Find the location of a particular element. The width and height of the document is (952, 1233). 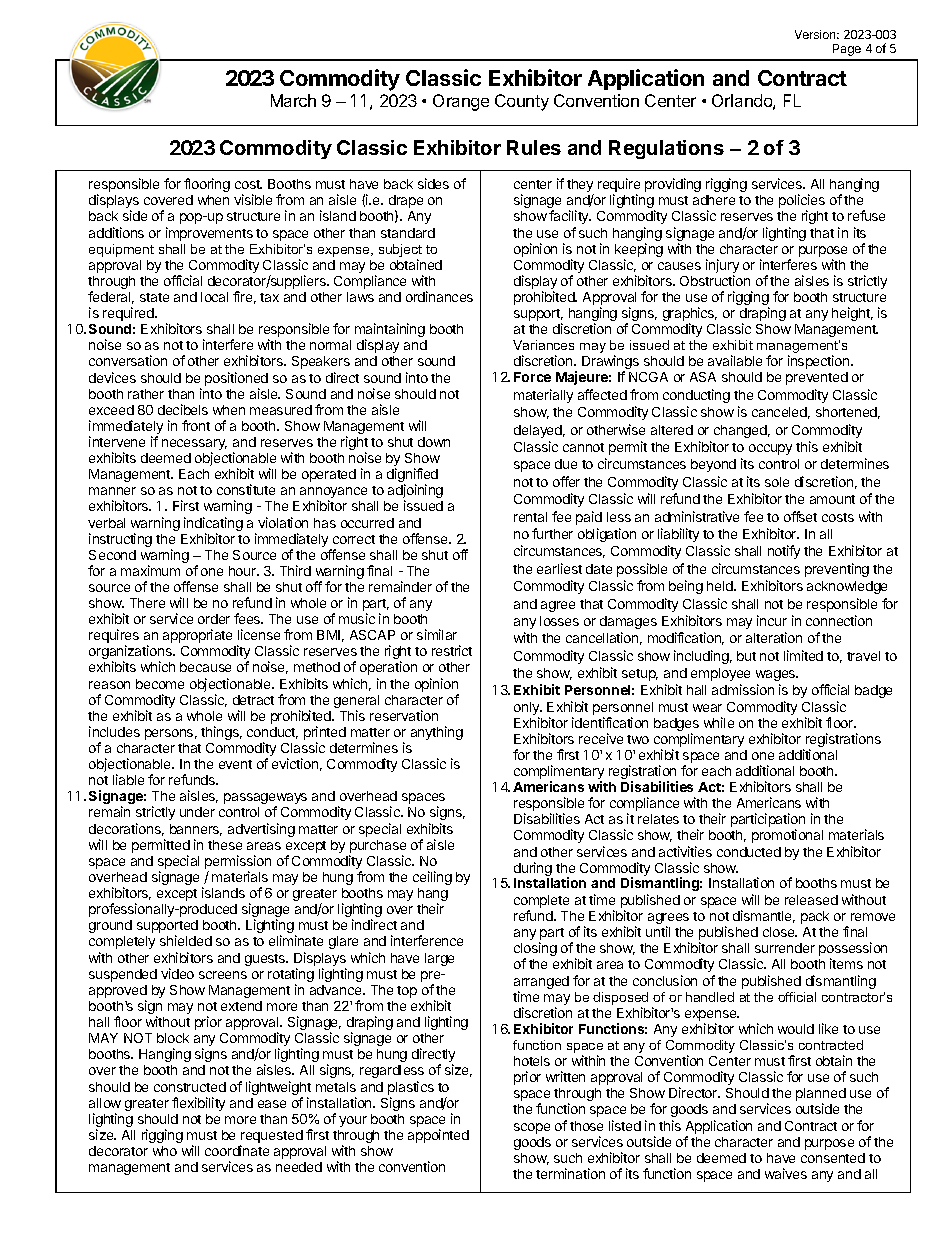

coordinate is located at coordinates (237, 1150).
